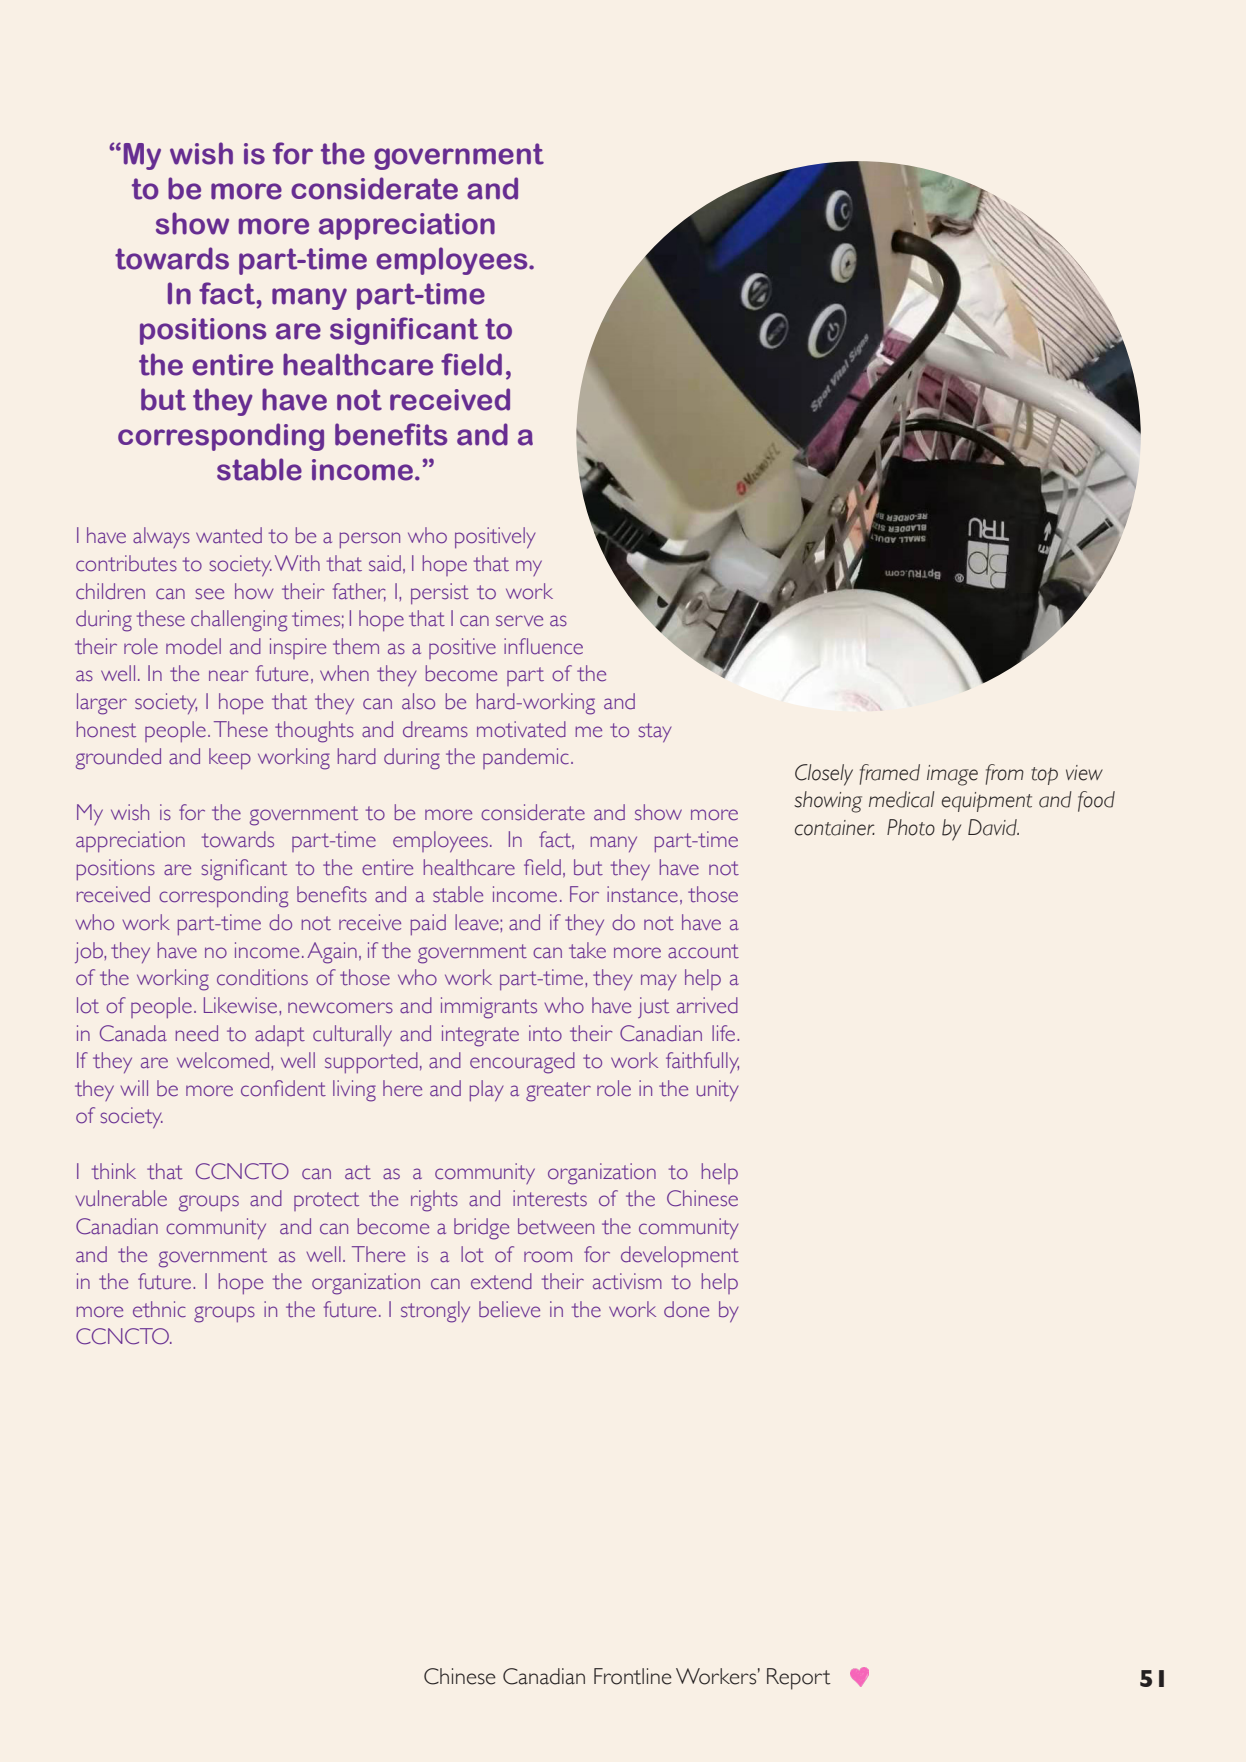  What do you see at coordinates (262, 977) in the screenshot?
I see `conditions` at bounding box center [262, 977].
